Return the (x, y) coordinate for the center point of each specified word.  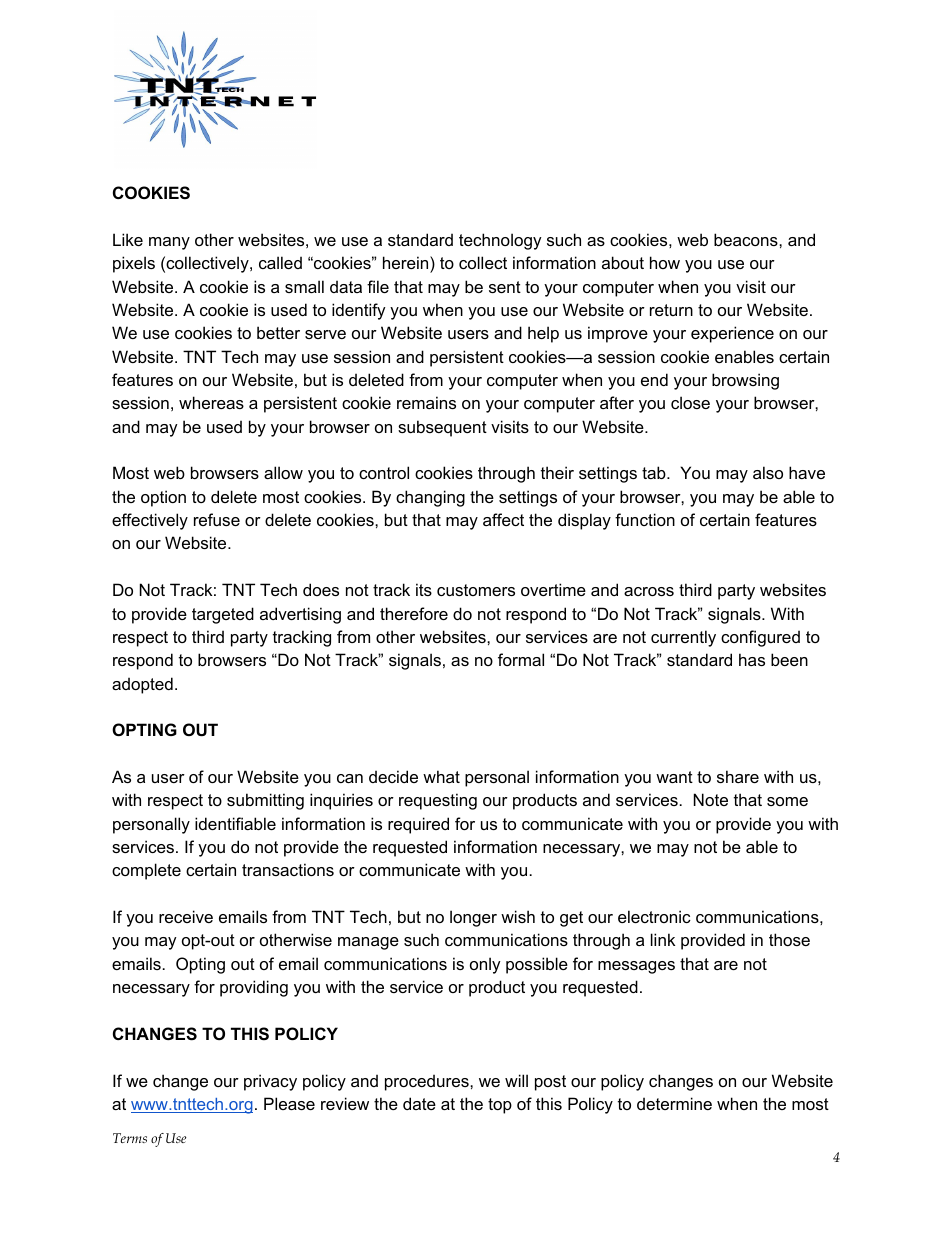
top (500, 1106)
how (665, 262)
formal (521, 659)
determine (674, 1103)
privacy (270, 1082)
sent (505, 287)
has (752, 659)
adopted (142, 685)
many (169, 243)
